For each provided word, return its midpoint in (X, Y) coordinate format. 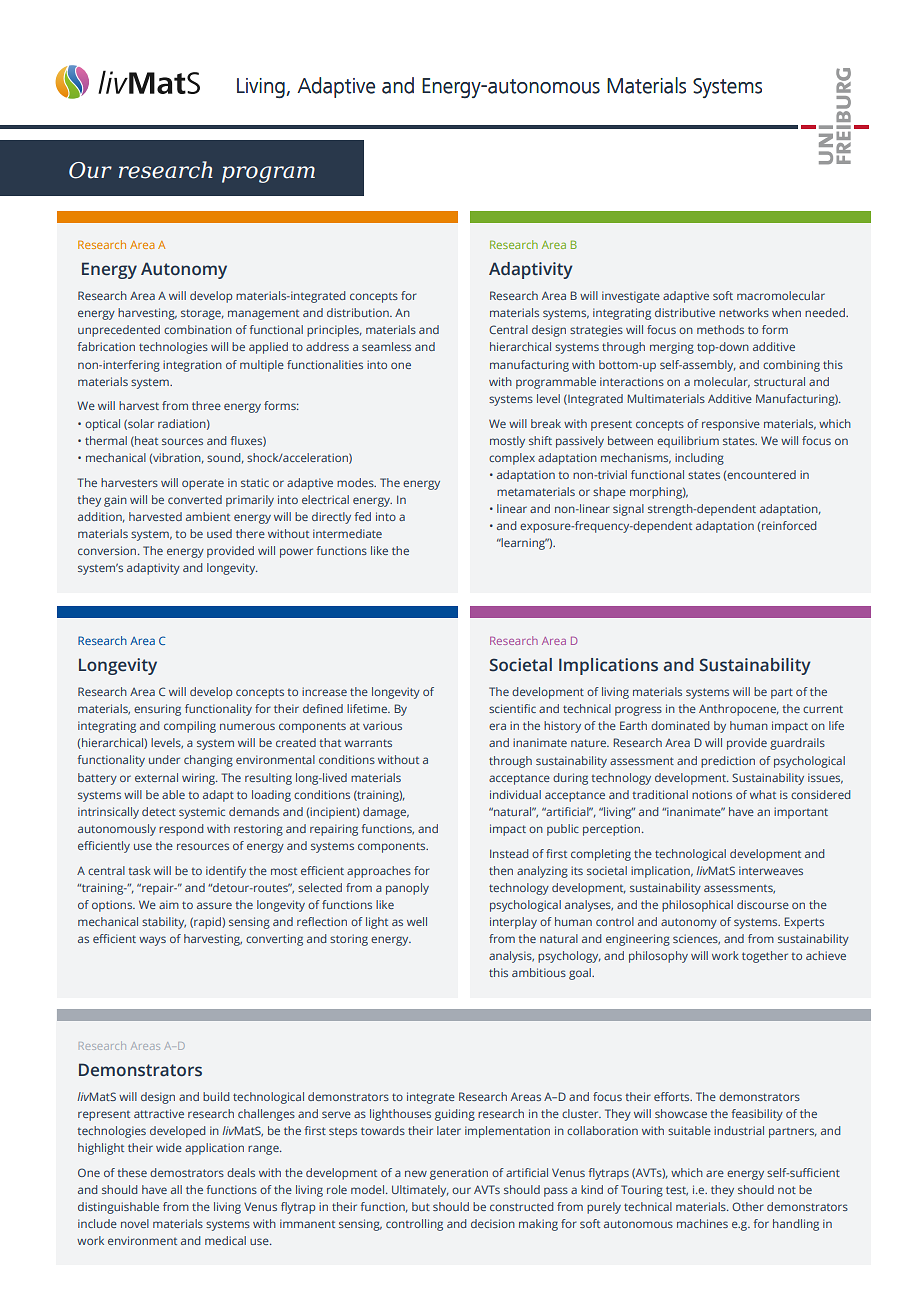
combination (198, 329)
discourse (763, 904)
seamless (386, 346)
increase (324, 691)
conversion (108, 550)
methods (720, 329)
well (417, 921)
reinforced (789, 525)
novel (135, 1223)
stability (164, 923)
